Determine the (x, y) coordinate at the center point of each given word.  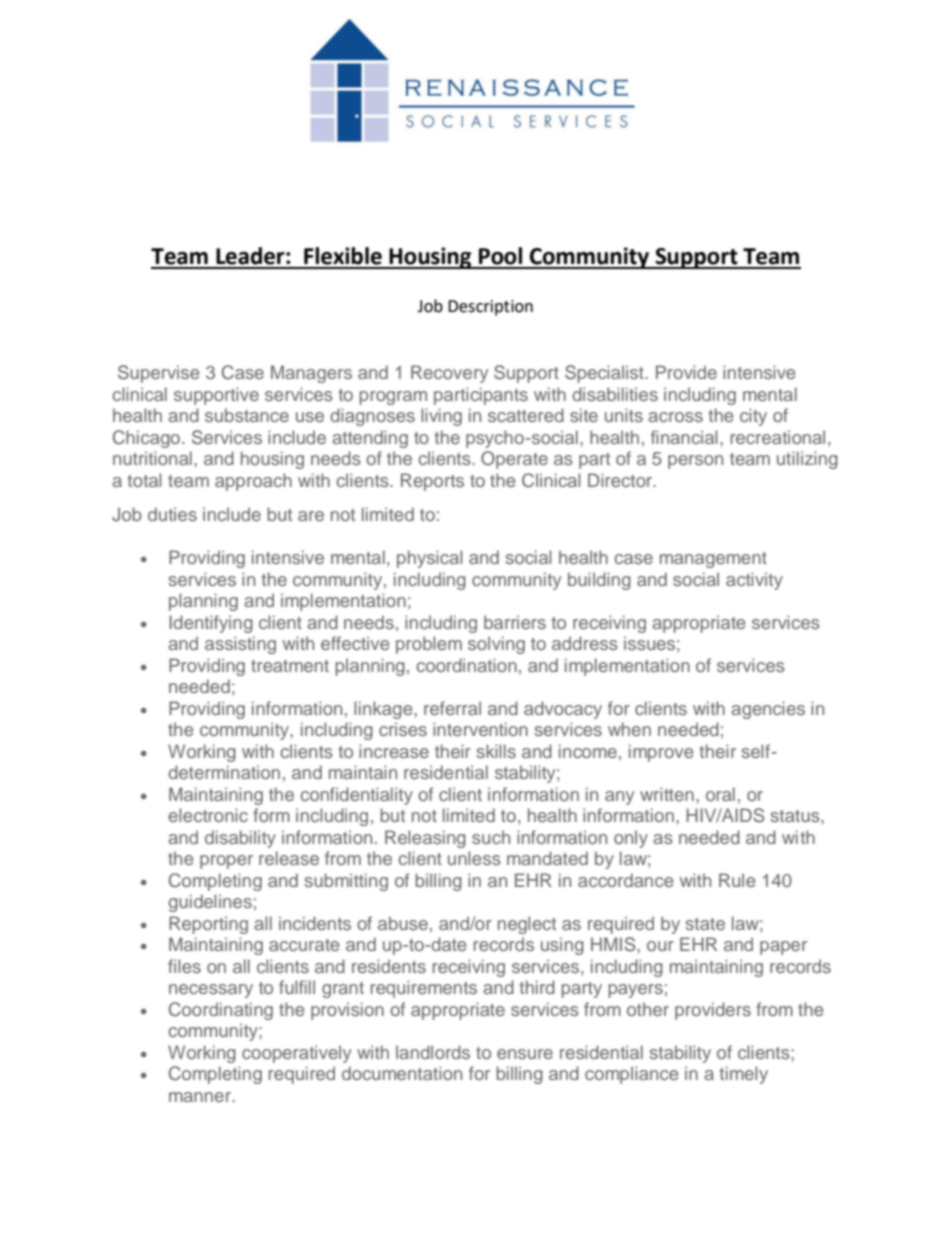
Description (490, 308)
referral (452, 708)
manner (201, 1097)
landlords (433, 1052)
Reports (432, 482)
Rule (737, 880)
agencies (768, 710)
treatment (290, 666)
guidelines (210, 903)
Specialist (605, 374)
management (713, 560)
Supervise (158, 374)
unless (474, 858)
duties (172, 514)
